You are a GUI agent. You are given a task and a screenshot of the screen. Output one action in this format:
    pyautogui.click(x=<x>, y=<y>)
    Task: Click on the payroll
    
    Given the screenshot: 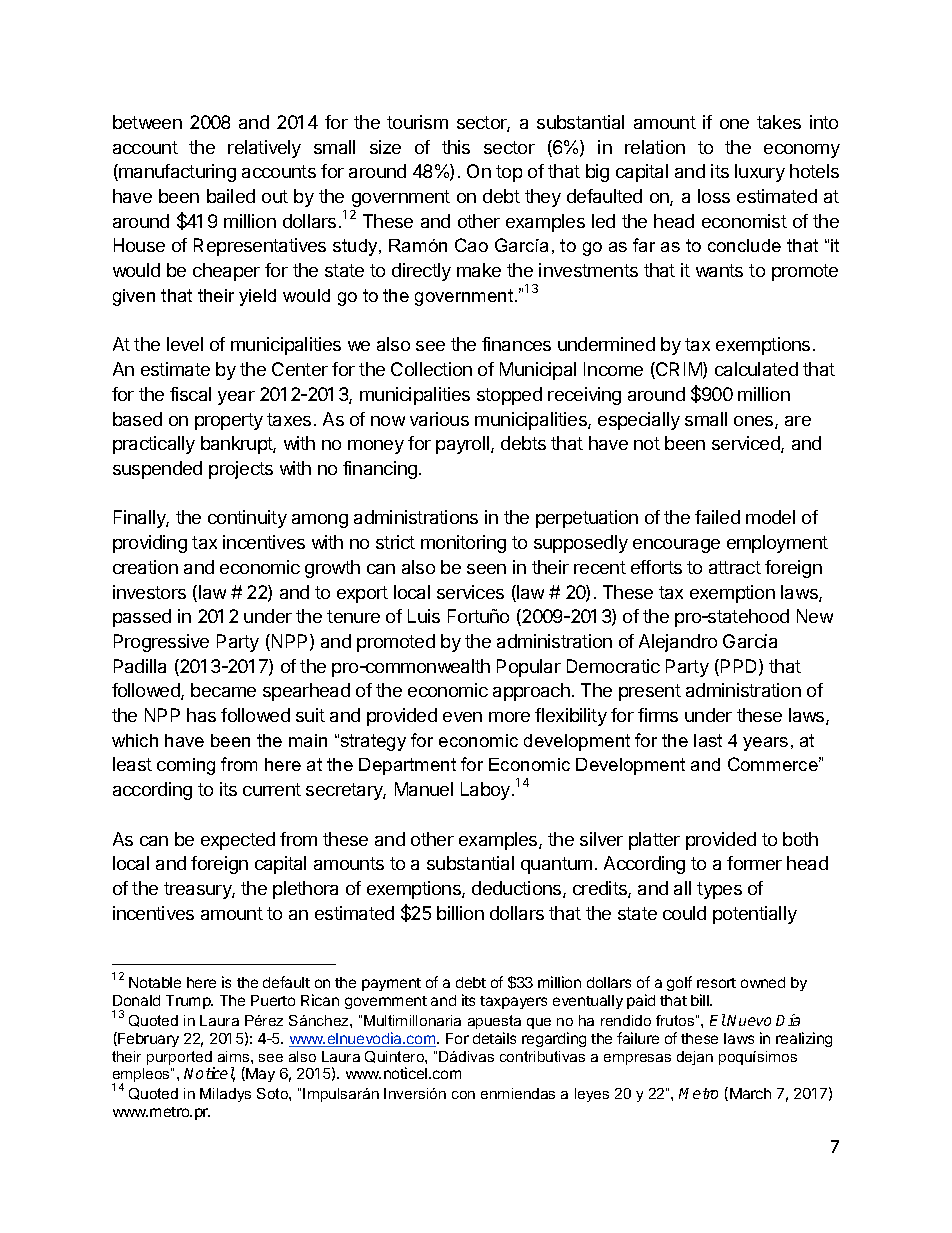 What is the action you would take?
    pyautogui.click(x=464, y=445)
